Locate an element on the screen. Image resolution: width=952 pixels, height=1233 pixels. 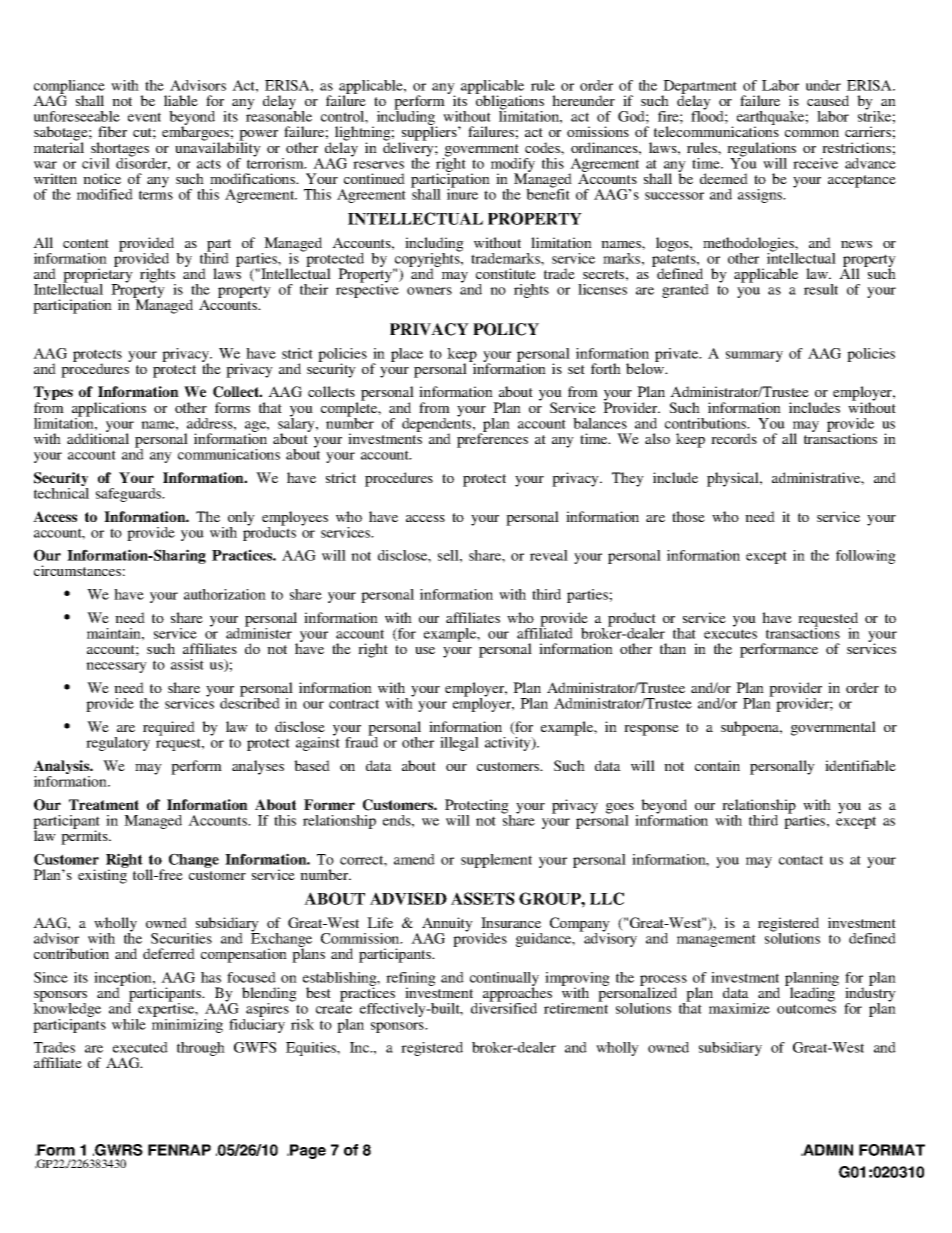
necessary is located at coordinates (116, 667).
